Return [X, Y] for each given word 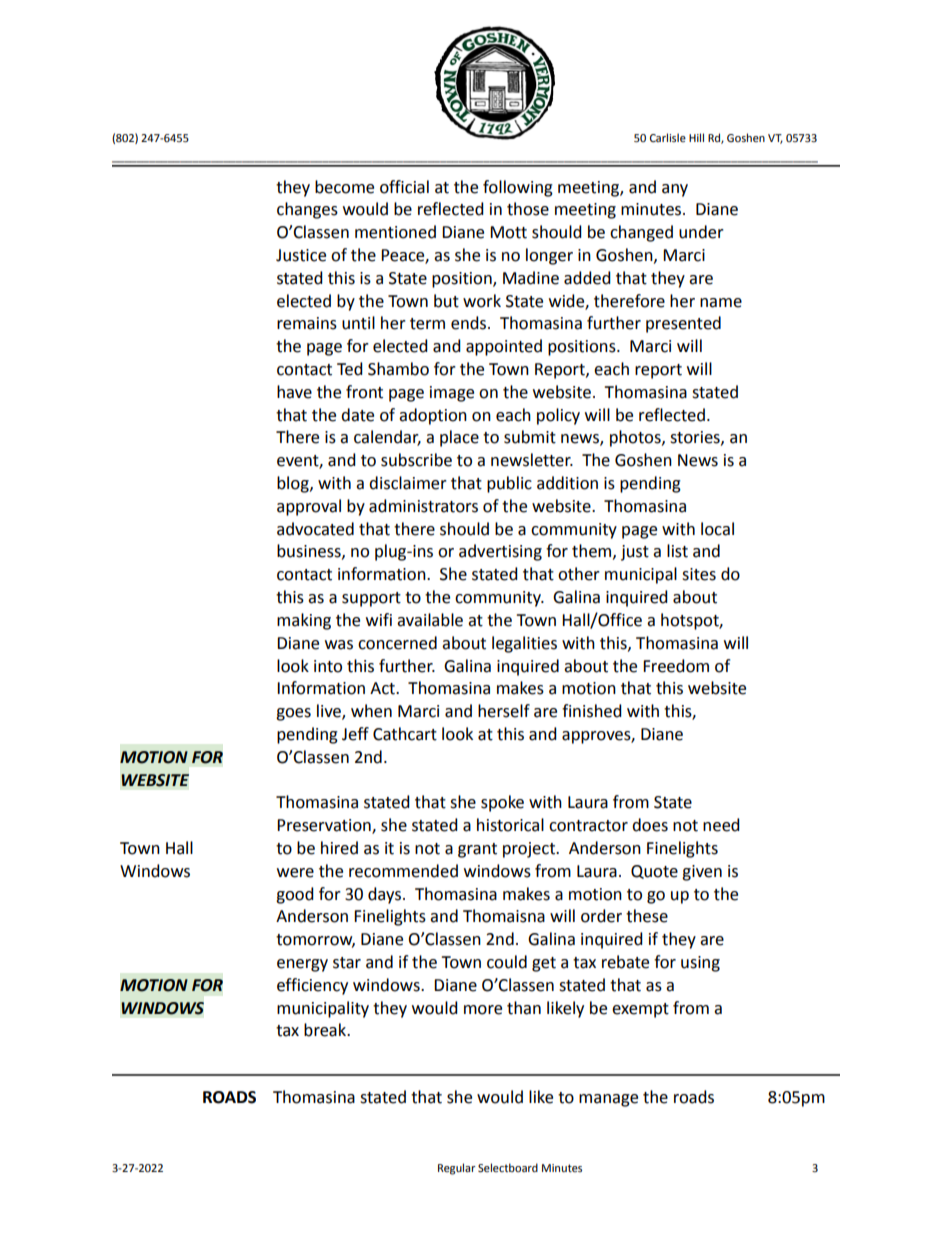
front [364, 392]
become [344, 187]
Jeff [355, 734]
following [518, 188]
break [326, 1030]
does [650, 825]
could [507, 962]
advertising [500, 552]
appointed [504, 347]
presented [683, 324]
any [675, 190]
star [347, 963]
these [647, 916]
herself [504, 711]
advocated [315, 529]
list [677, 551]
